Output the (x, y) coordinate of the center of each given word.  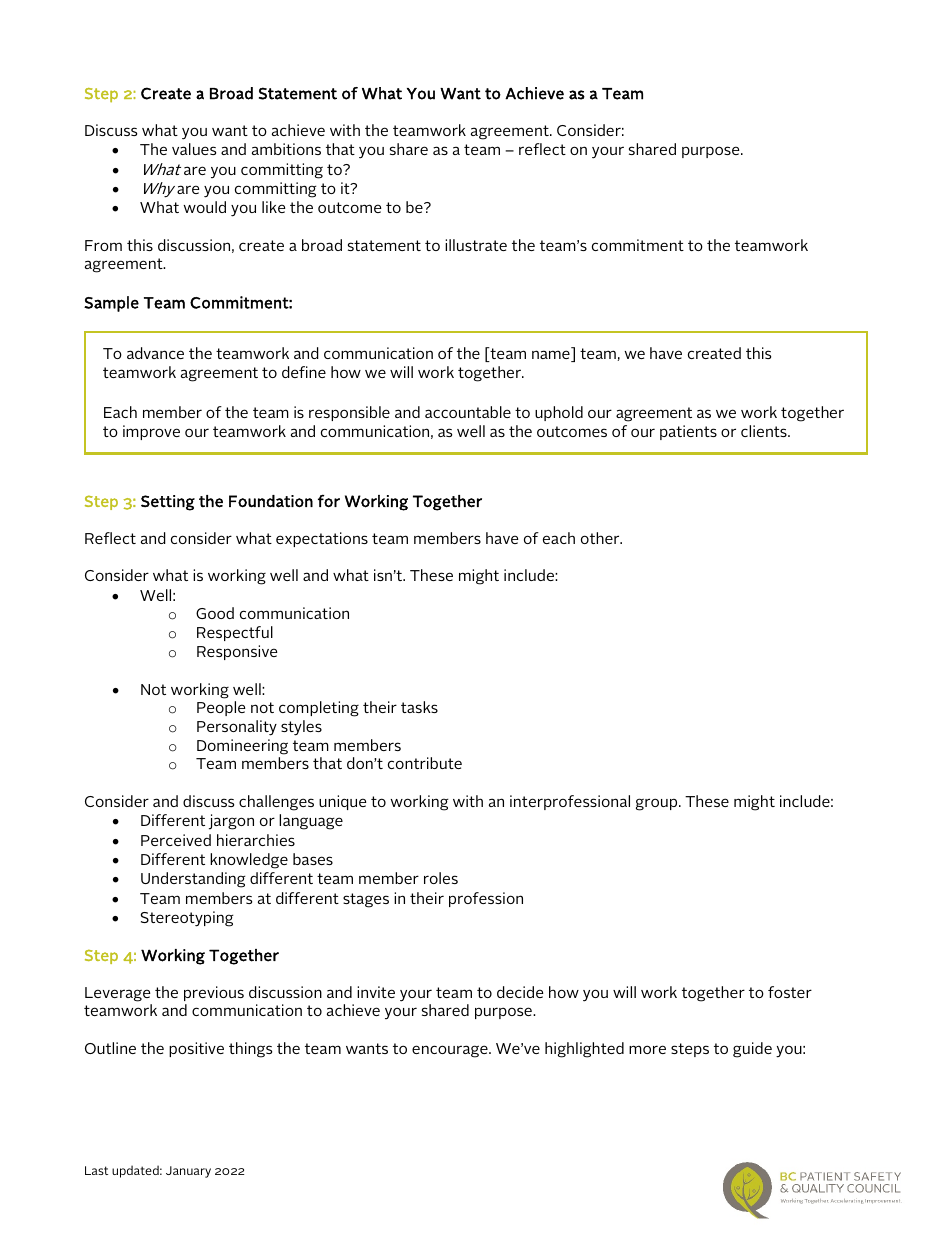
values (194, 149)
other (601, 538)
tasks (419, 707)
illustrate (476, 245)
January (188, 1172)
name (552, 356)
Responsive (237, 652)
